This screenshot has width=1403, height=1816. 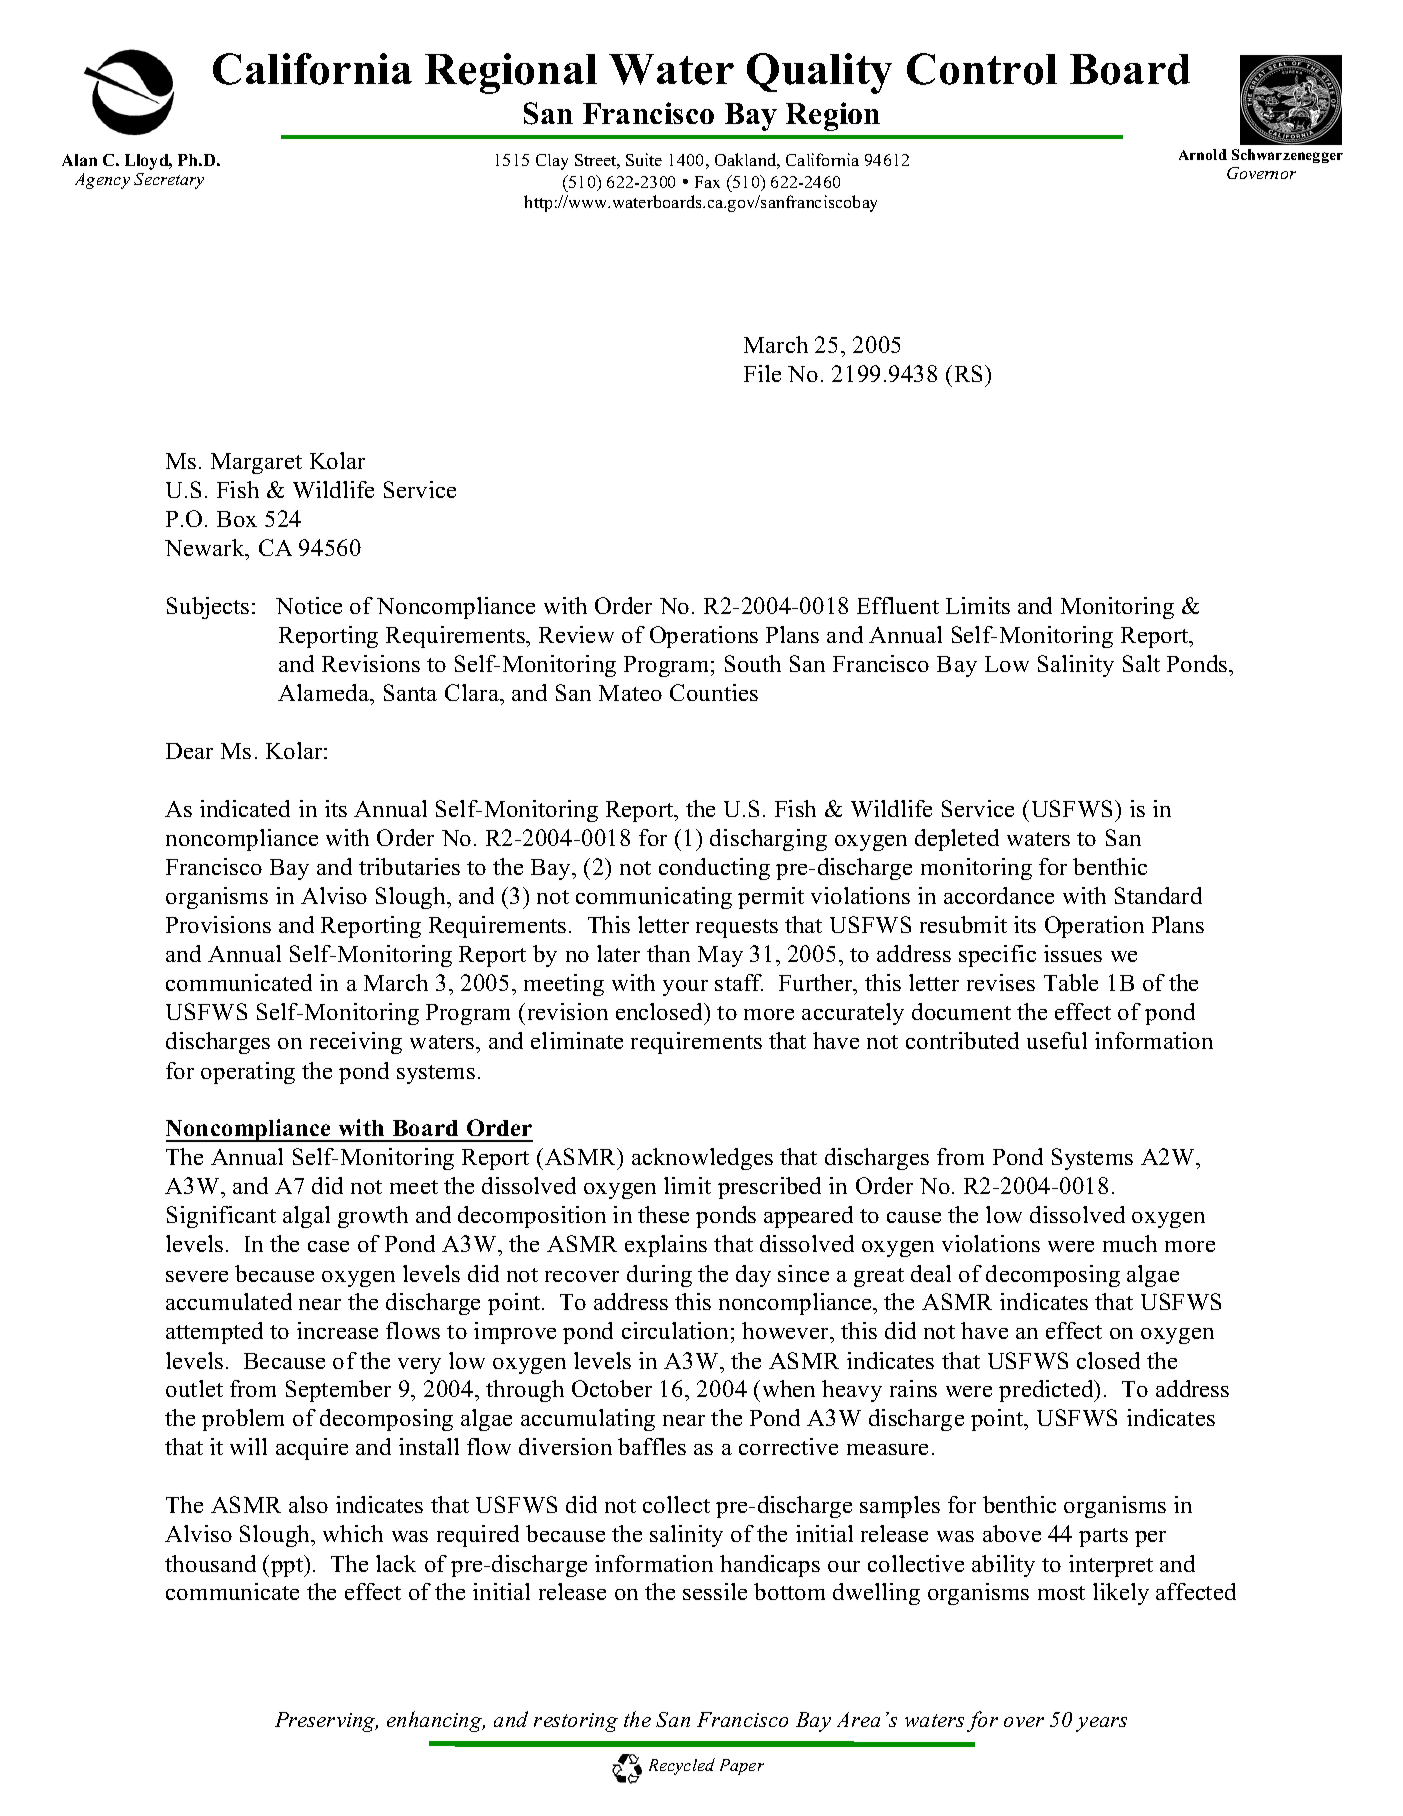 I want to click on Arnold, so click(x=1203, y=154).
